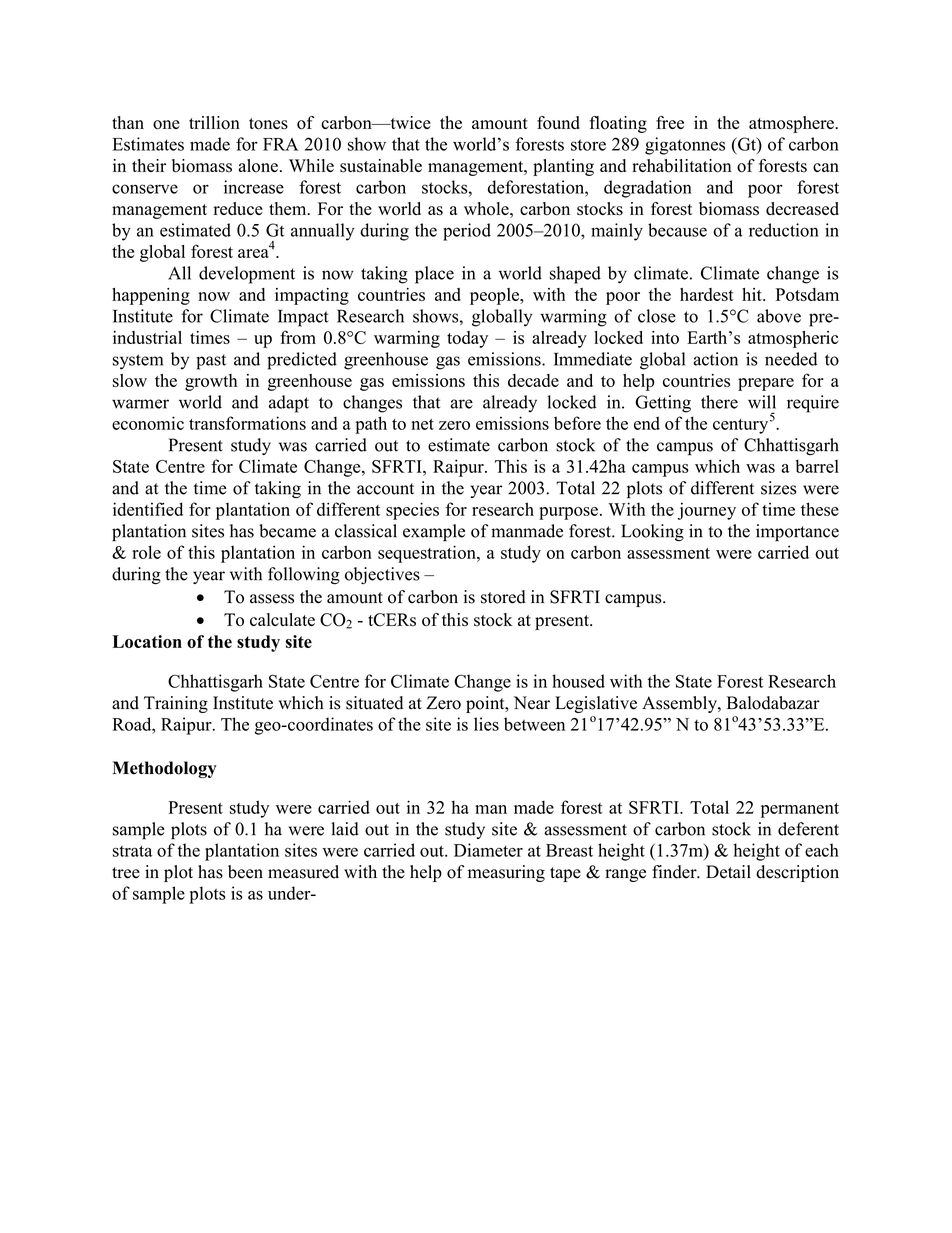 The height and width of the document is (1233, 952). I want to click on point, so click(486, 704).
